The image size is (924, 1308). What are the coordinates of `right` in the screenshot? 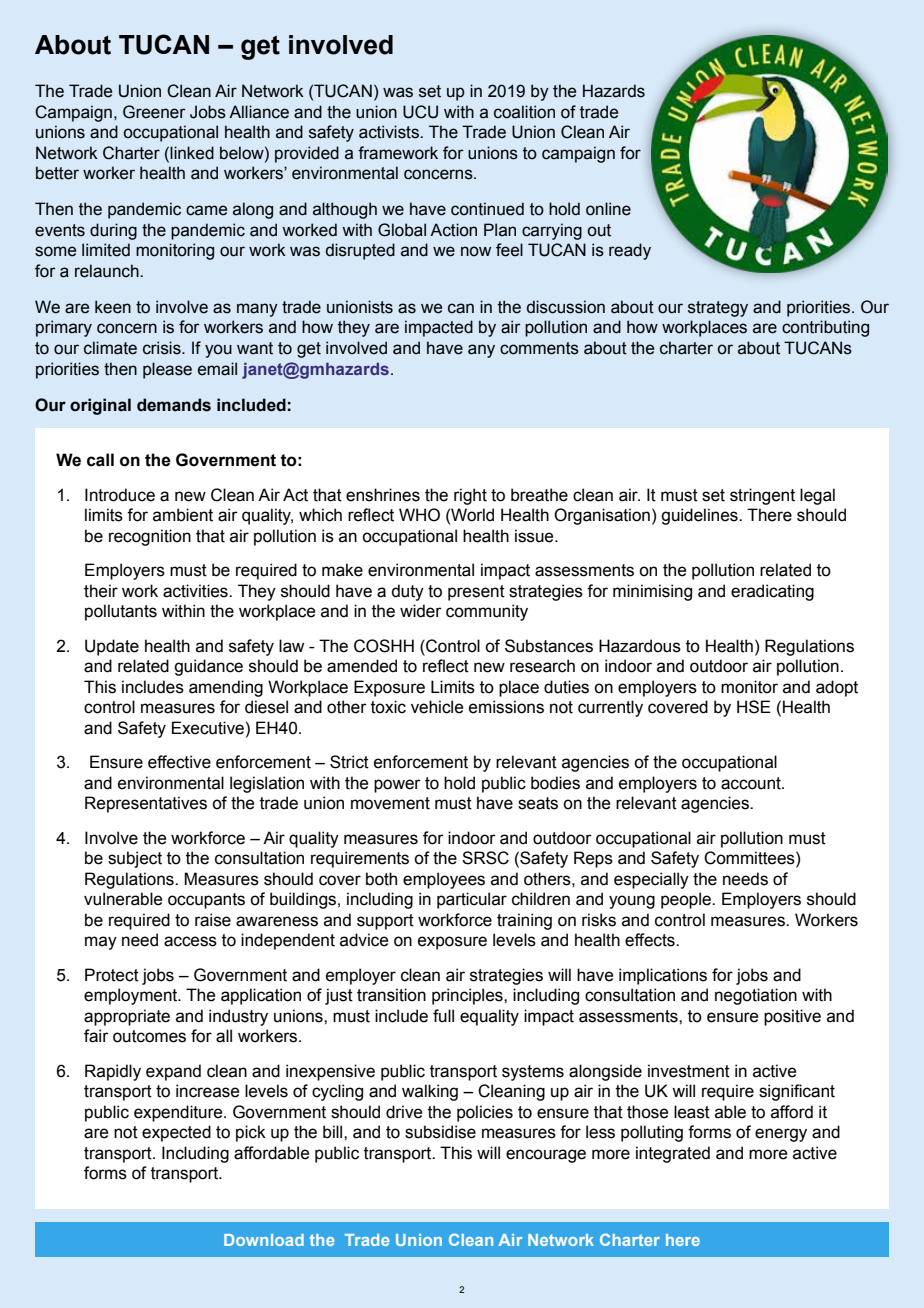 It's located at (470, 496).
